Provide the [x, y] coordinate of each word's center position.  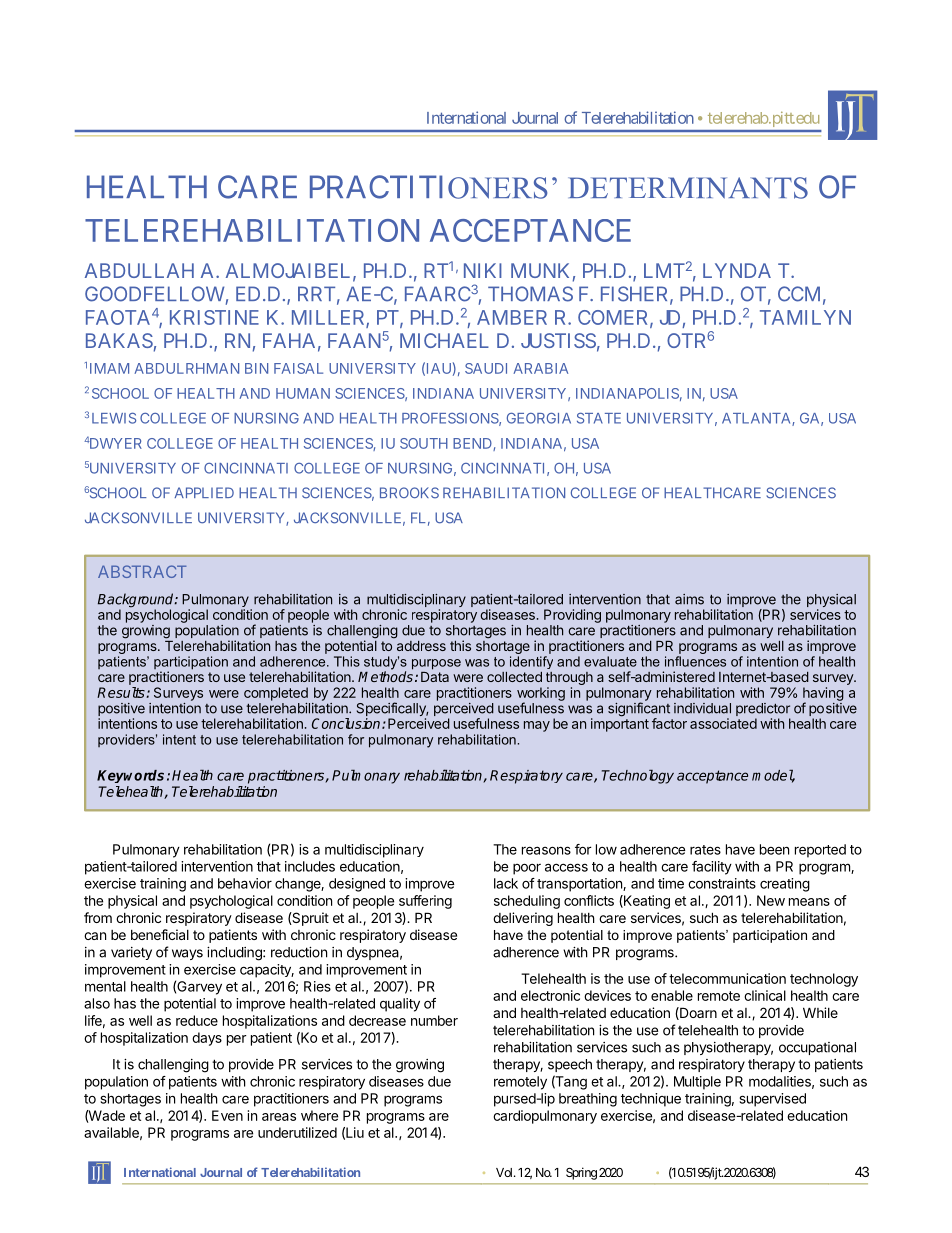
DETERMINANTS [688, 188]
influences [695, 661]
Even [227, 1115]
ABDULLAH [139, 270]
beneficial [160, 934]
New [771, 900]
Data [435, 675]
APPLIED [204, 492]
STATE [599, 418]
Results [122, 692]
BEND [473, 444]
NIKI [483, 270]
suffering [425, 902]
